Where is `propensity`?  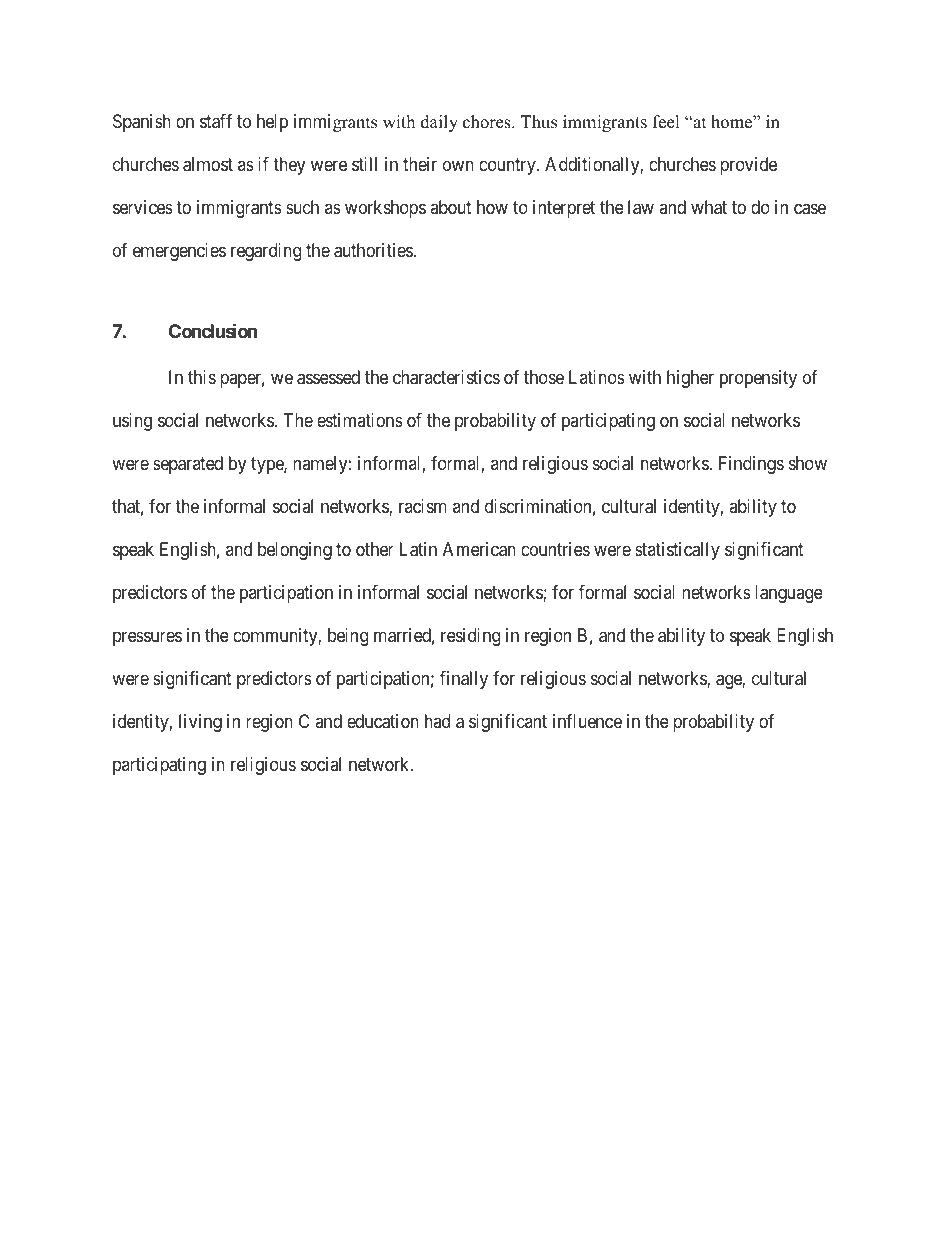 propensity is located at coordinates (758, 379).
